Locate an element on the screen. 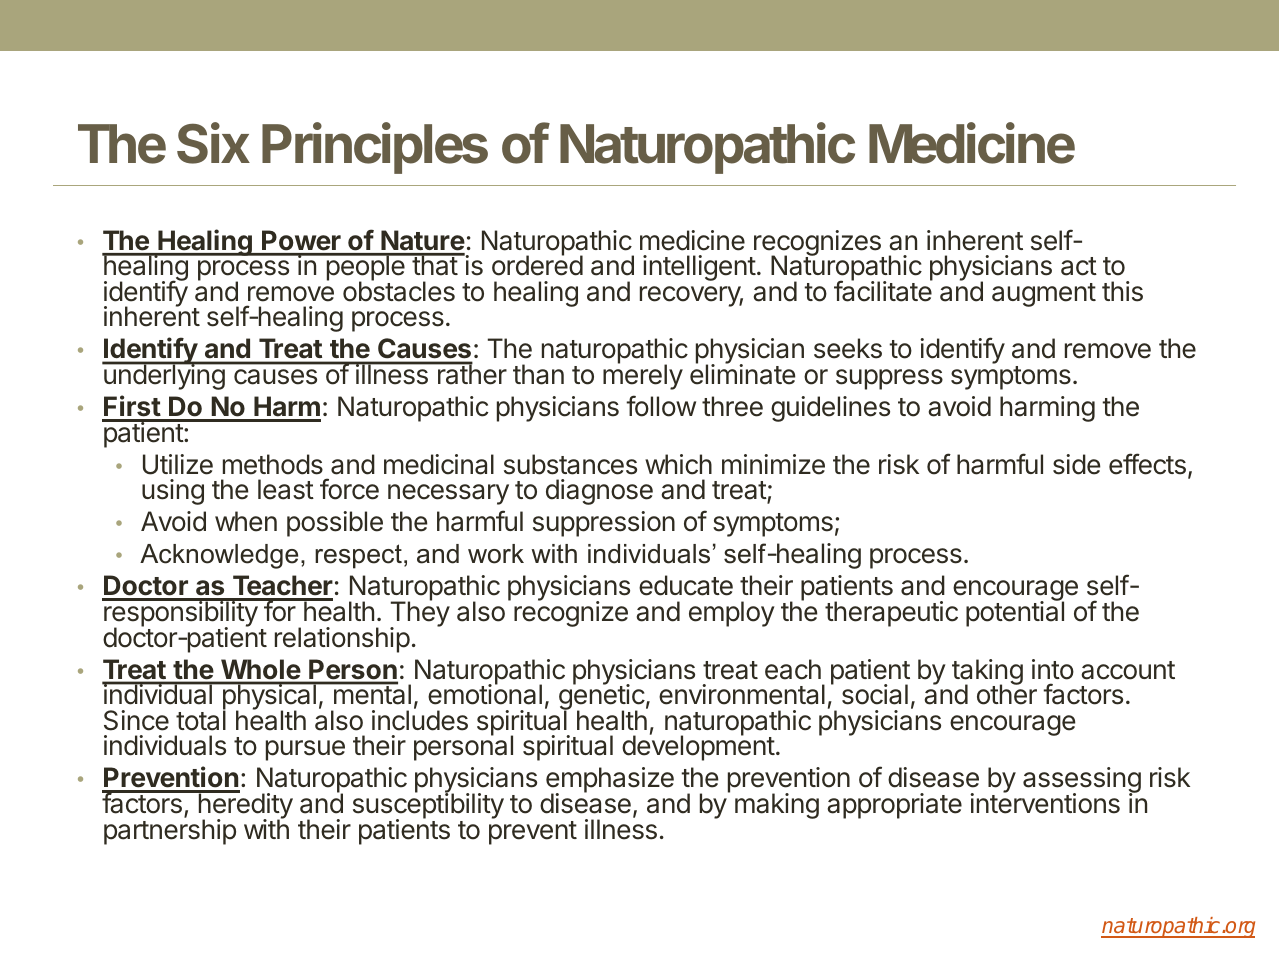  partnership is located at coordinates (170, 831).
